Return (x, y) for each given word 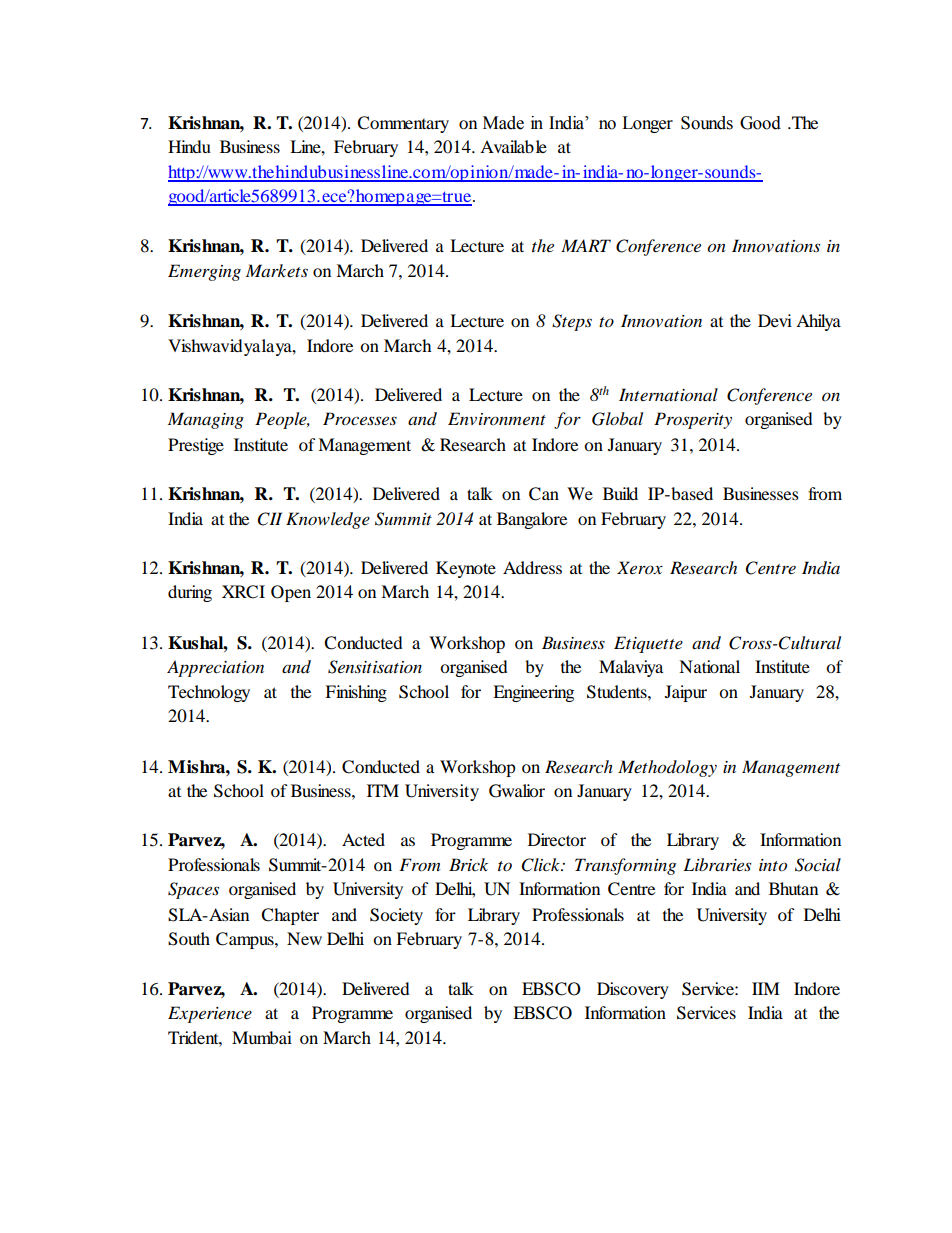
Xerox (640, 567)
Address (532, 567)
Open (291, 593)
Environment (497, 418)
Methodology (667, 768)
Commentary (403, 124)
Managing (206, 420)
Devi (775, 320)
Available (513, 146)
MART (586, 245)
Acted (363, 839)
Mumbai (262, 1037)
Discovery (633, 990)
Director (557, 839)
